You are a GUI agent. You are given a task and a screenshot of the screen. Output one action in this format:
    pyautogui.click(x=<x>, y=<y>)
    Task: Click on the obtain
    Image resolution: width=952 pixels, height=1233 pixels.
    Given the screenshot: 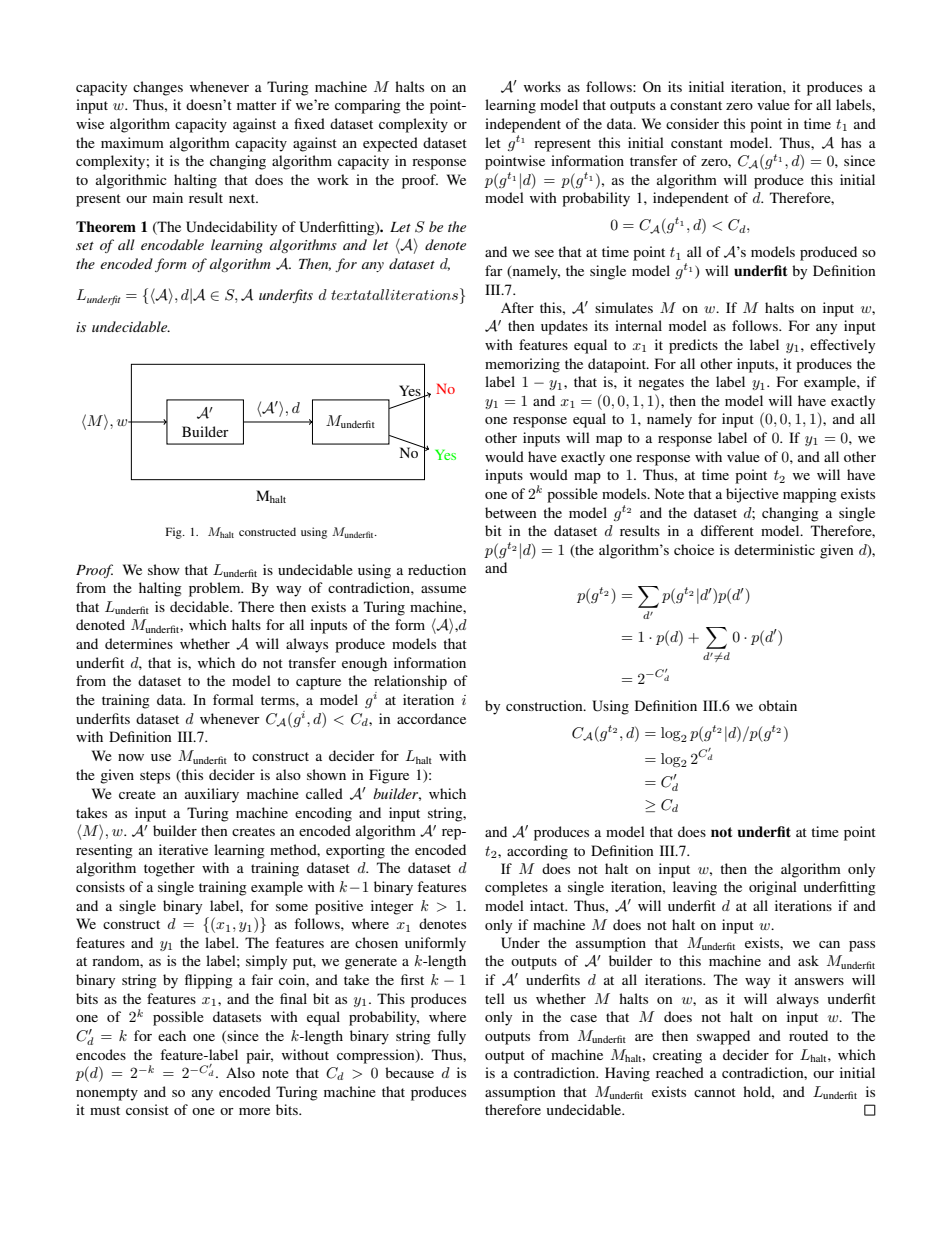 What is the action you would take?
    pyautogui.click(x=778, y=705)
